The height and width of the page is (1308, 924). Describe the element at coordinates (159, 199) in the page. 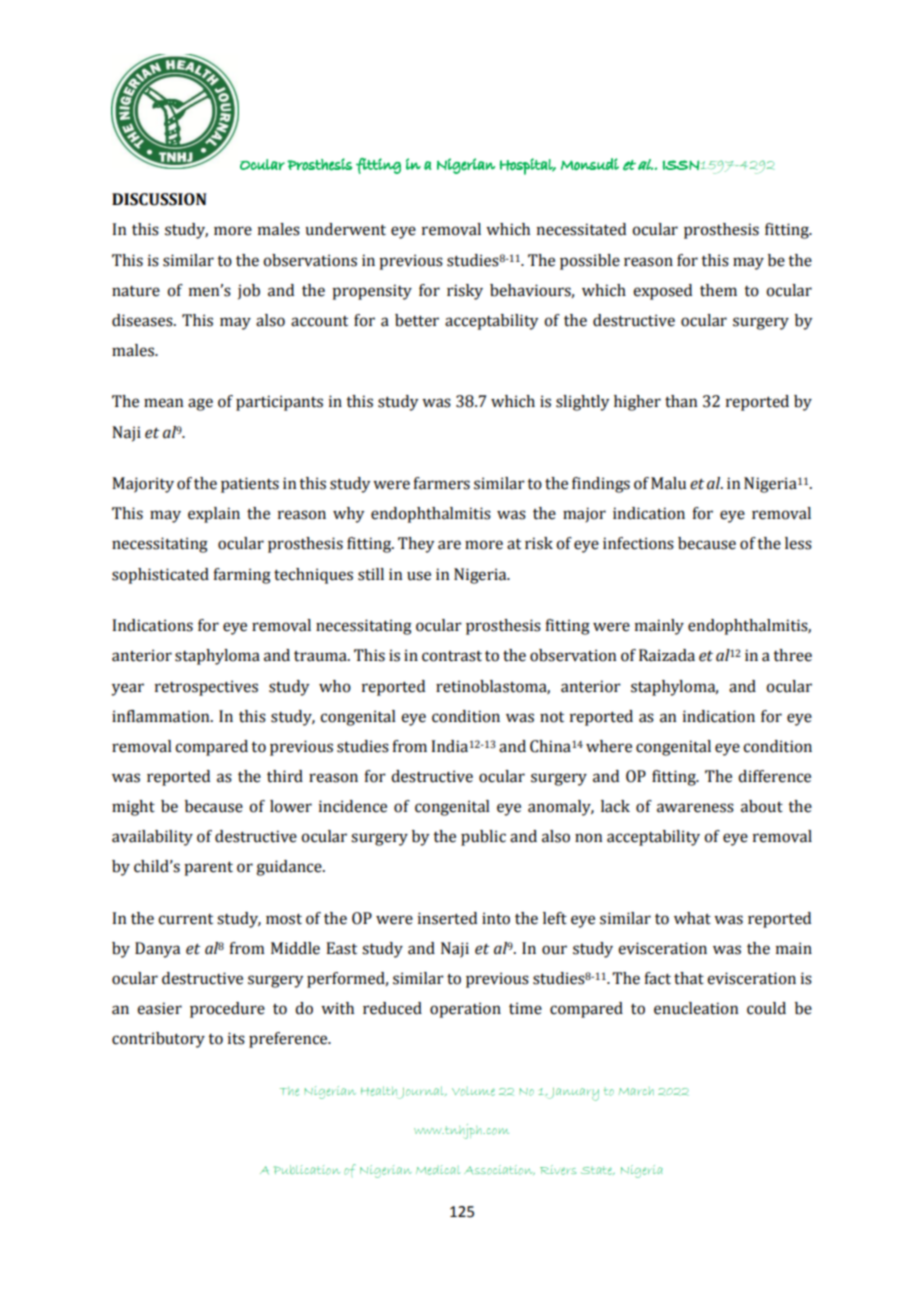

I see `DISCUSSION` at that location.
